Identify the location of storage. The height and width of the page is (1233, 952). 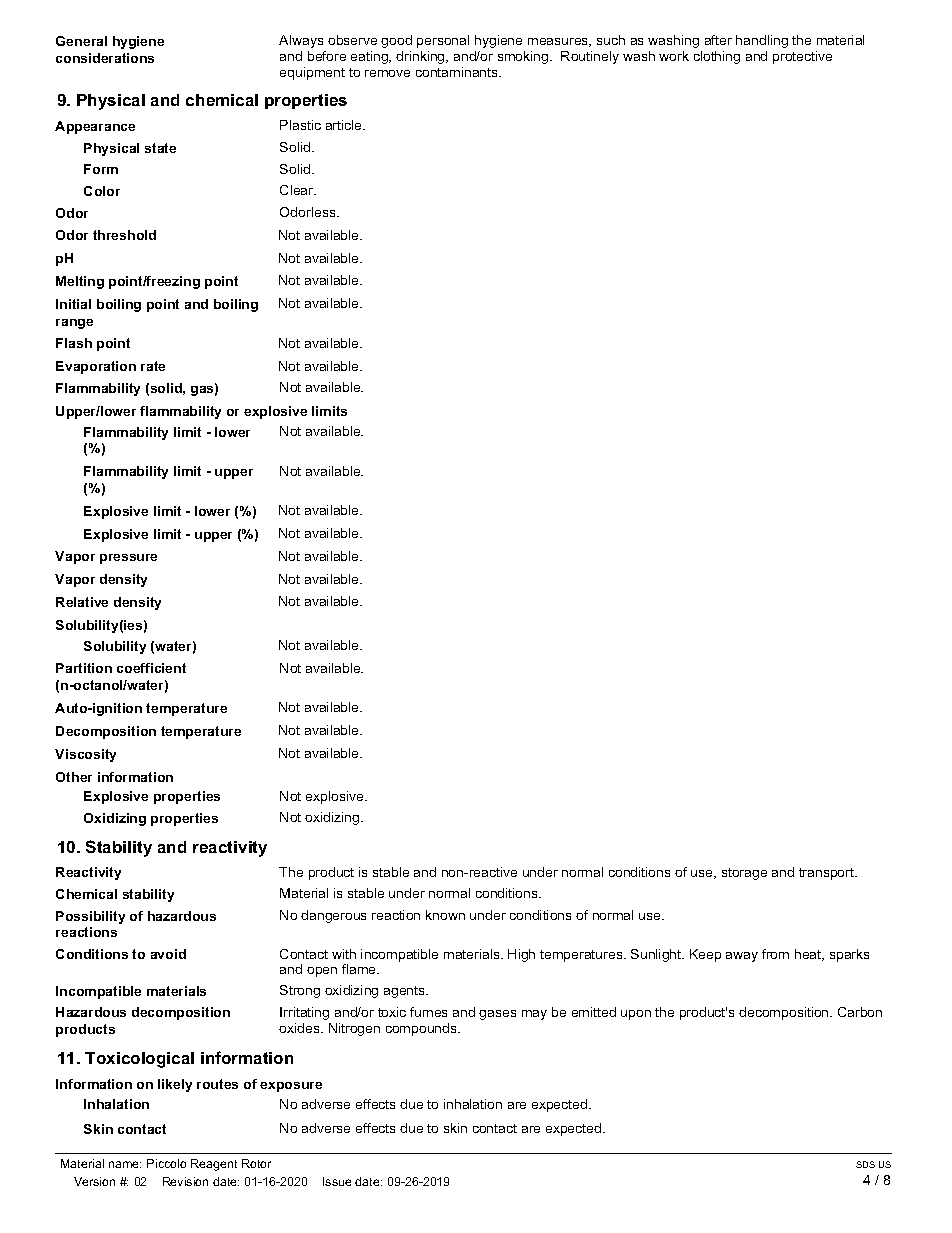
(744, 874).
